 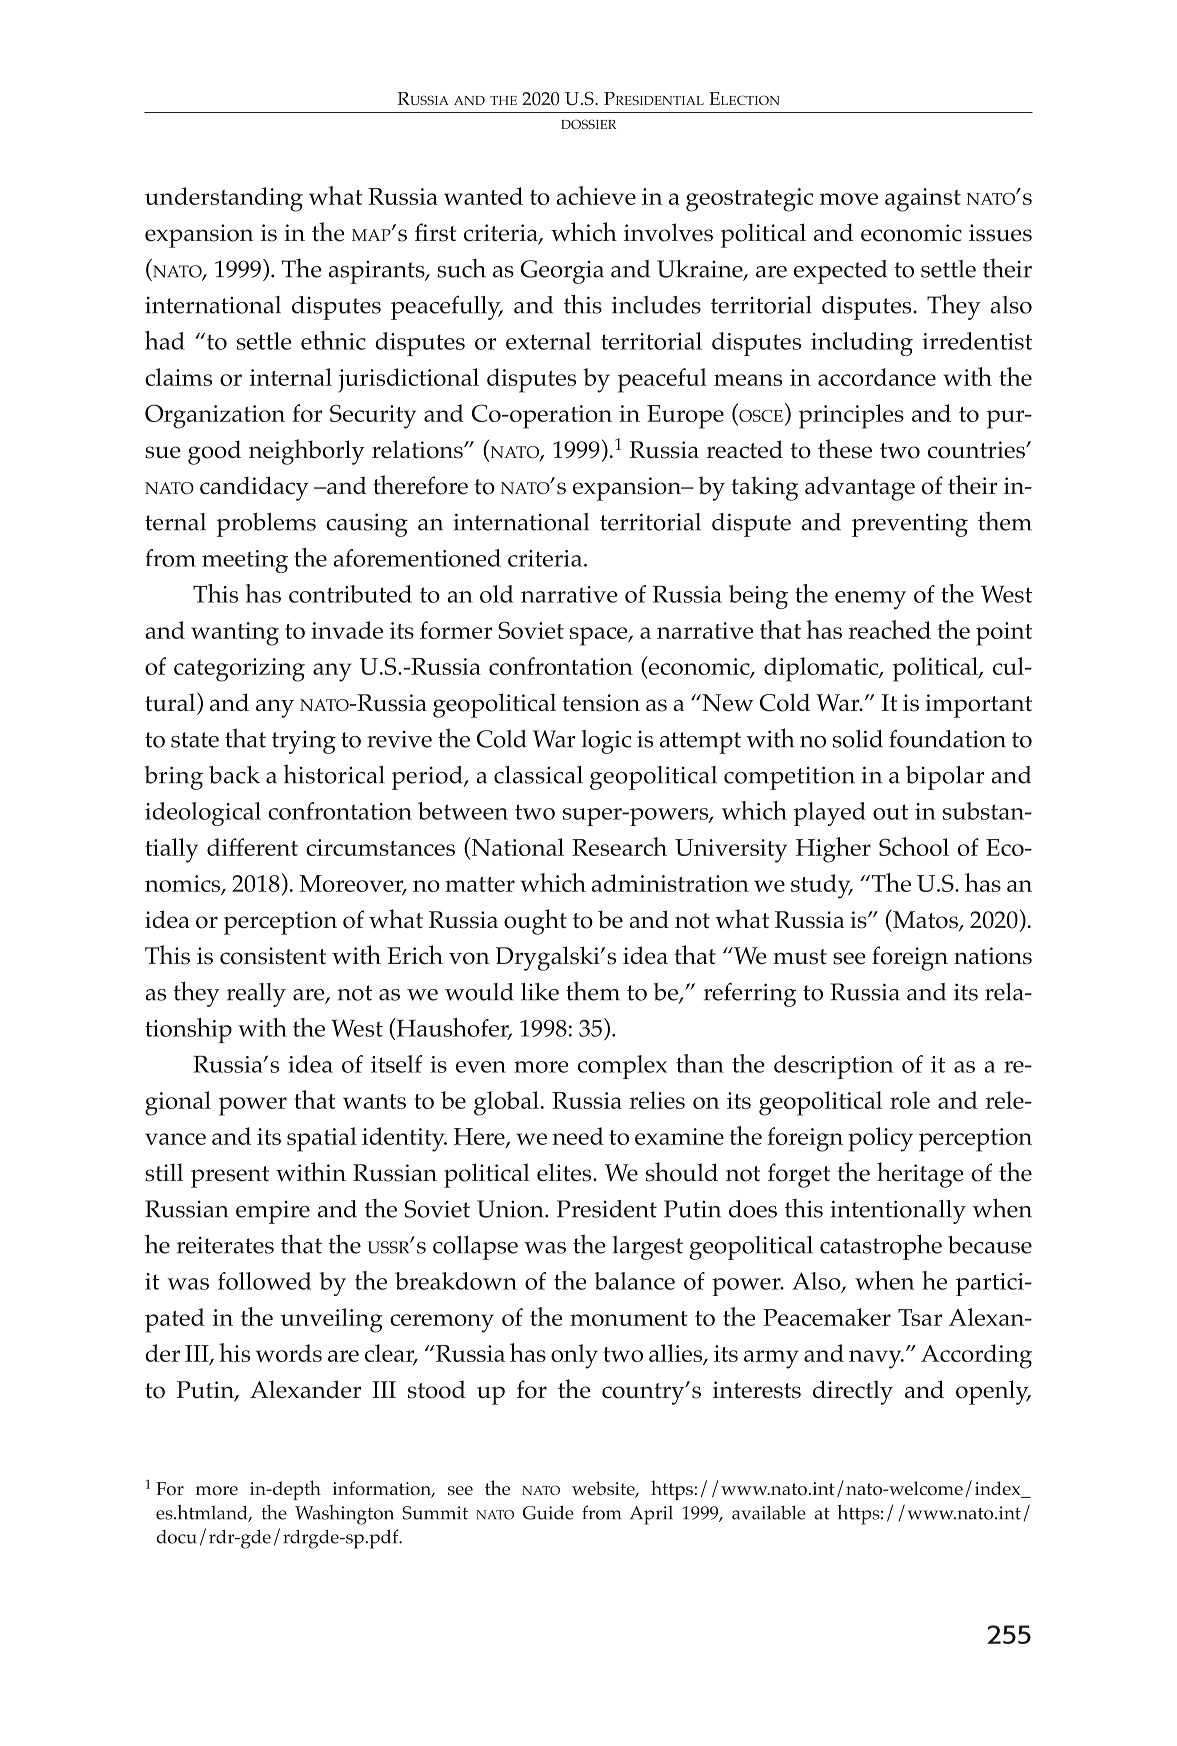 What do you see at coordinates (596, 195) in the screenshot?
I see `achieve` at bounding box center [596, 195].
